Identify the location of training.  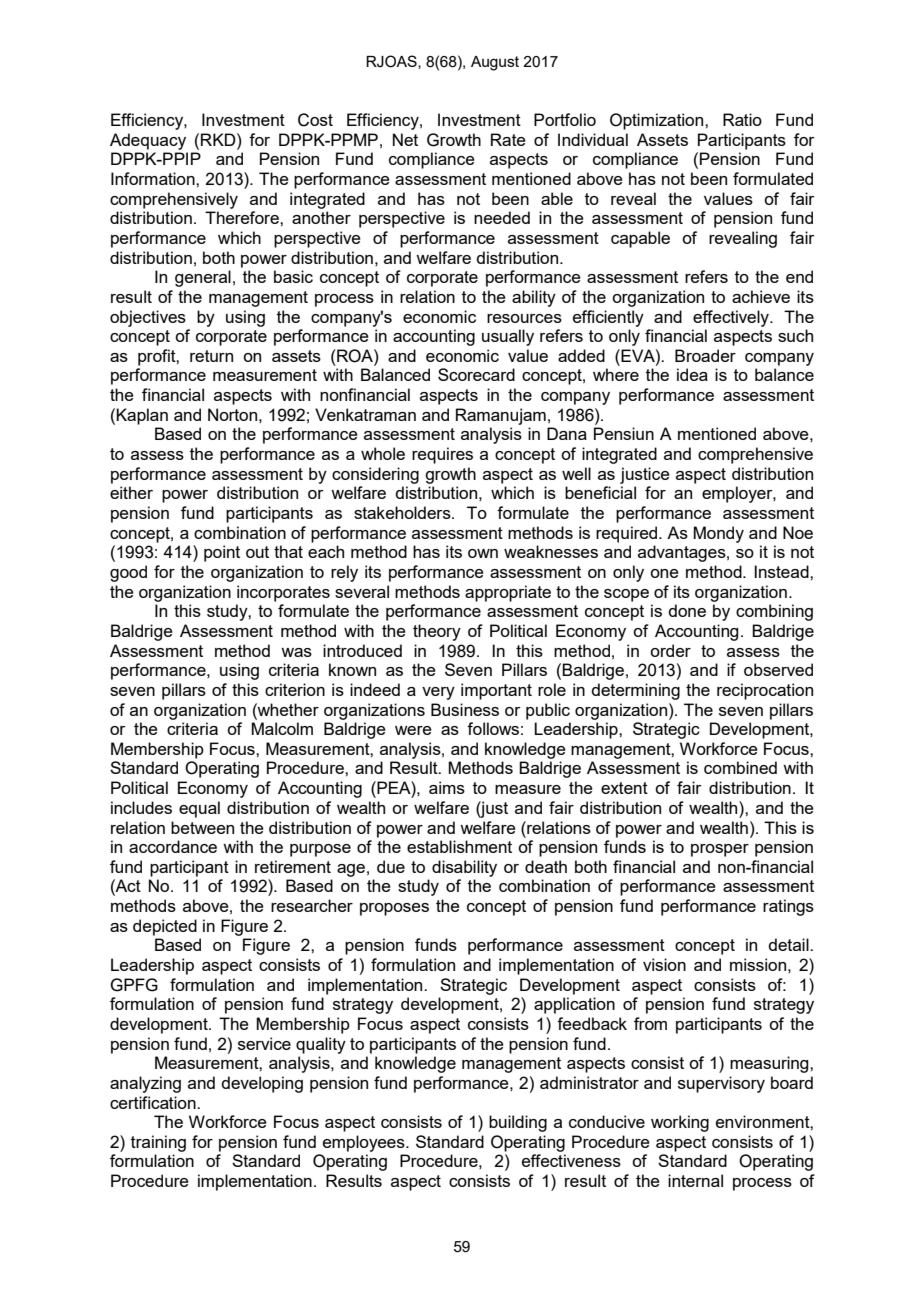
(158, 1143).
